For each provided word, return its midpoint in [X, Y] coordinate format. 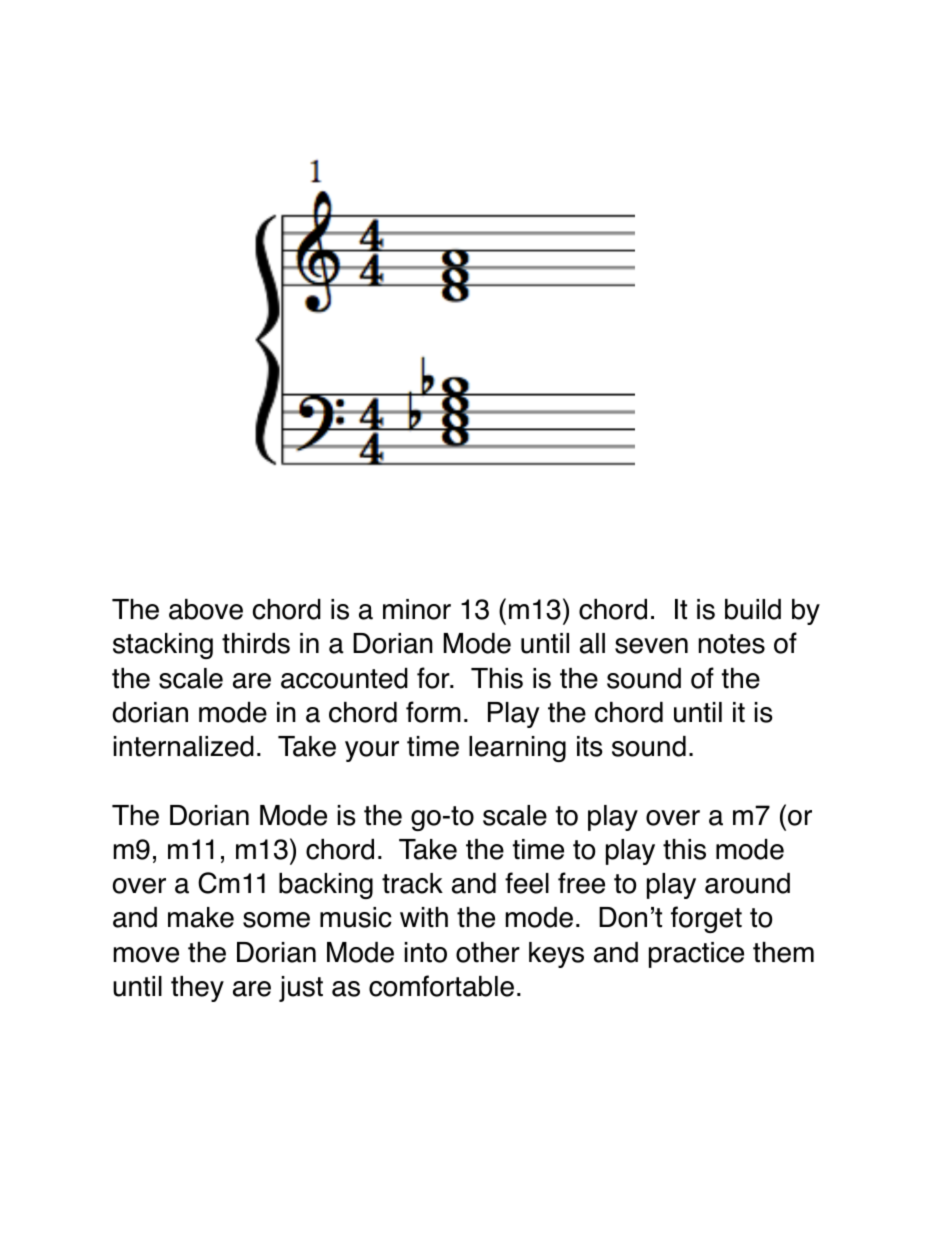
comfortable [441, 986]
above [206, 609]
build [753, 609]
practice [696, 955]
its [590, 746]
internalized [184, 746]
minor [417, 609]
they [197, 989]
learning [517, 749]
